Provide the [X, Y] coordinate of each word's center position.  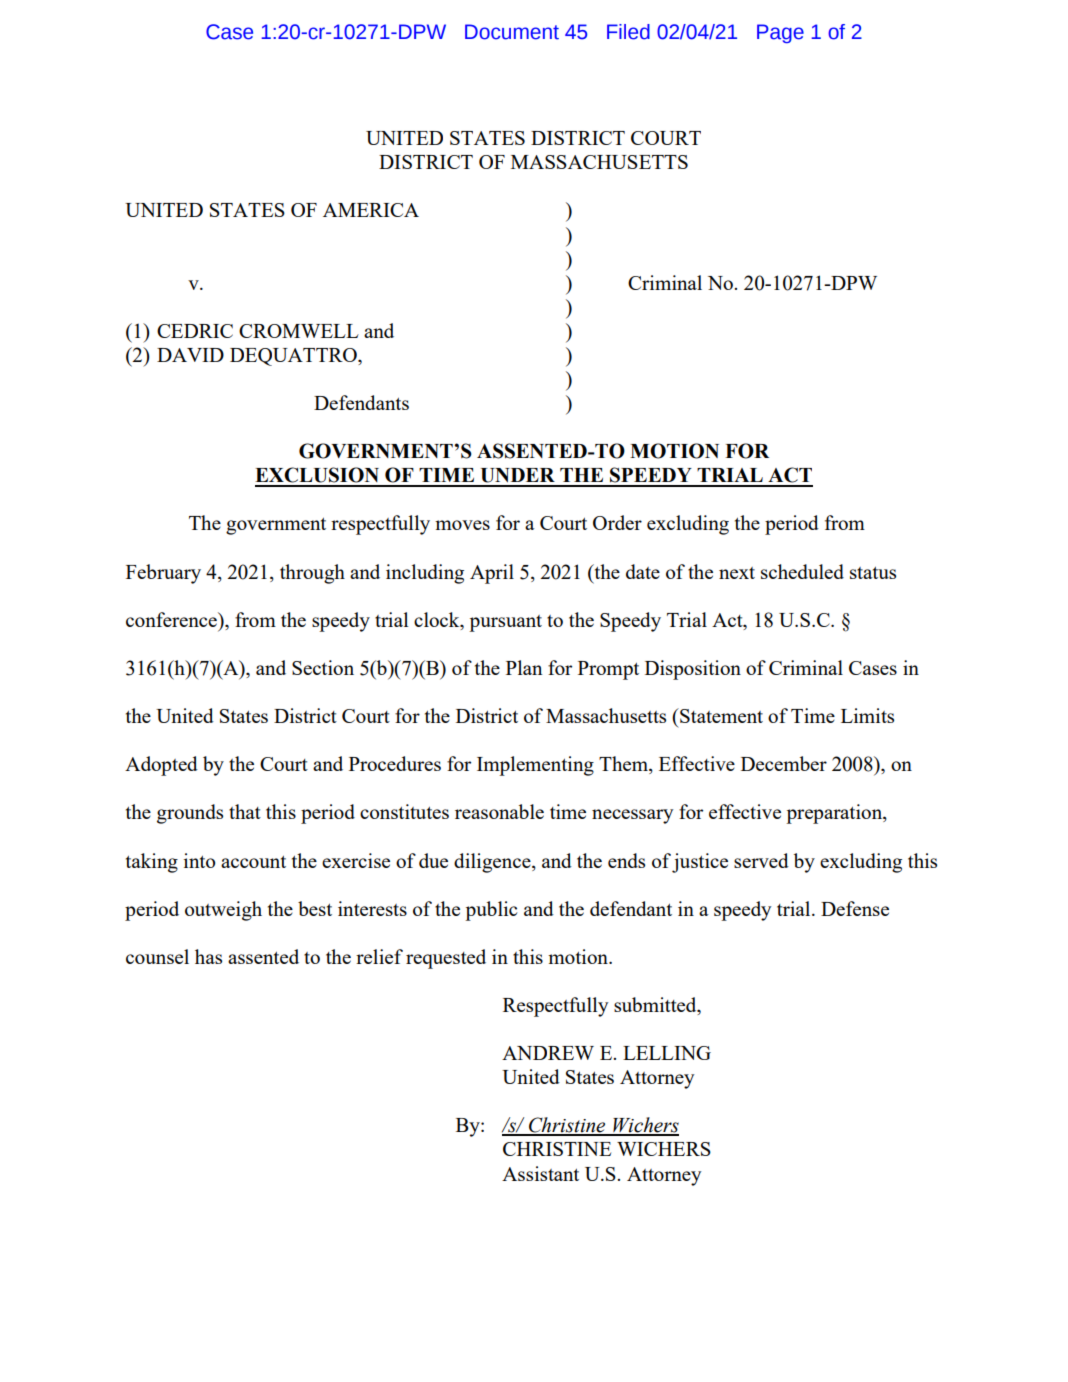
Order [617, 522]
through [312, 574]
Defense [855, 908]
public [491, 911]
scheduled [802, 571]
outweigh [223, 911]
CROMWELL [299, 331]
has [208, 956]
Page [780, 33]
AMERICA [371, 210]
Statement [720, 715]
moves [462, 525]
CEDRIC [195, 331]
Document [512, 32]
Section [323, 667]
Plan [524, 667]
